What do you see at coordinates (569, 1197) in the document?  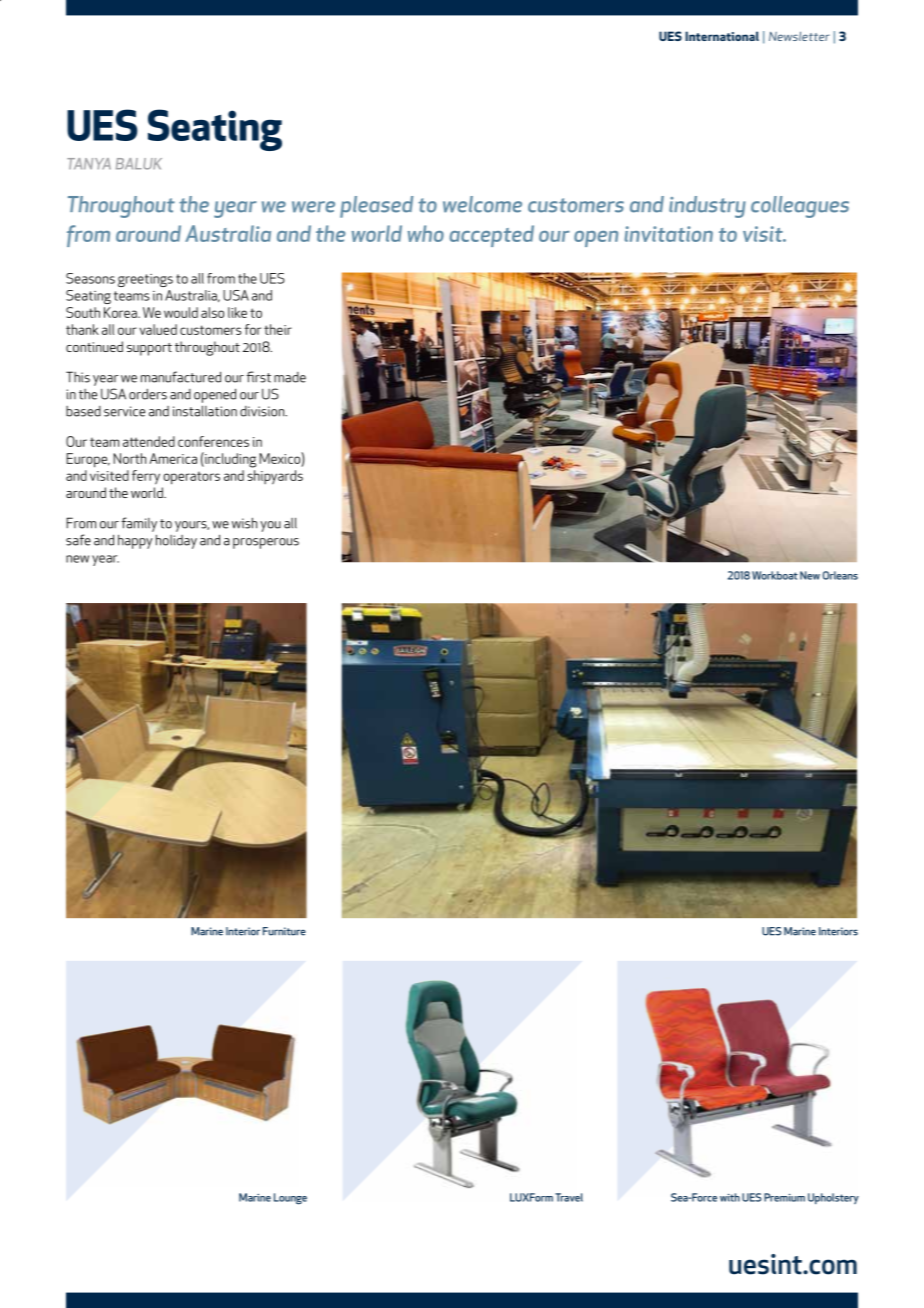 I see `Travel` at bounding box center [569, 1197].
